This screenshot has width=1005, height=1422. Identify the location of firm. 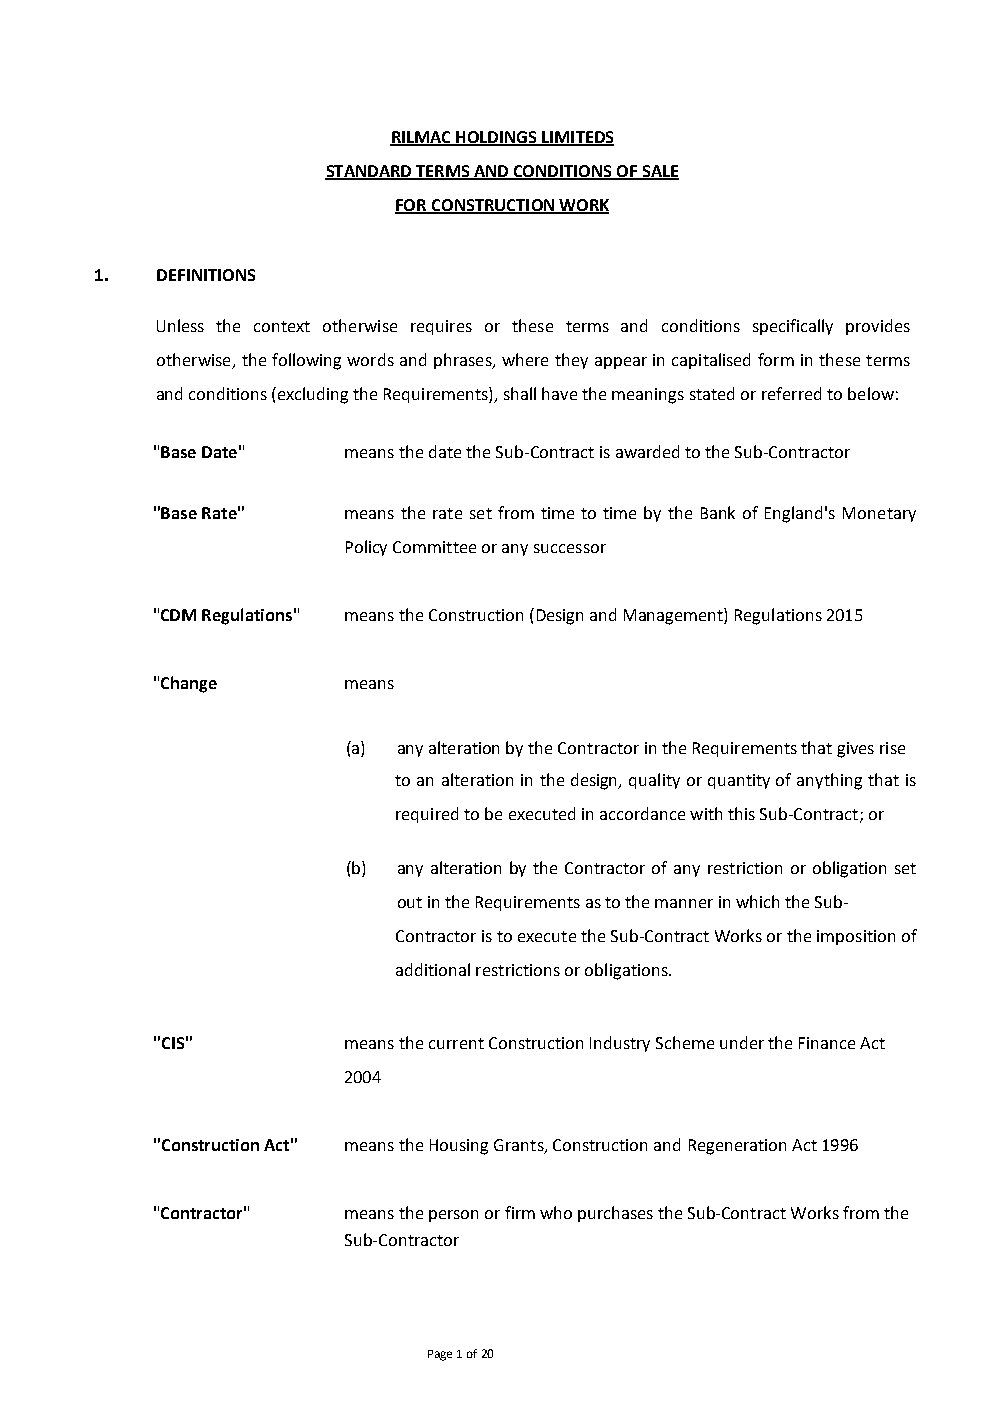
(520, 1212).
